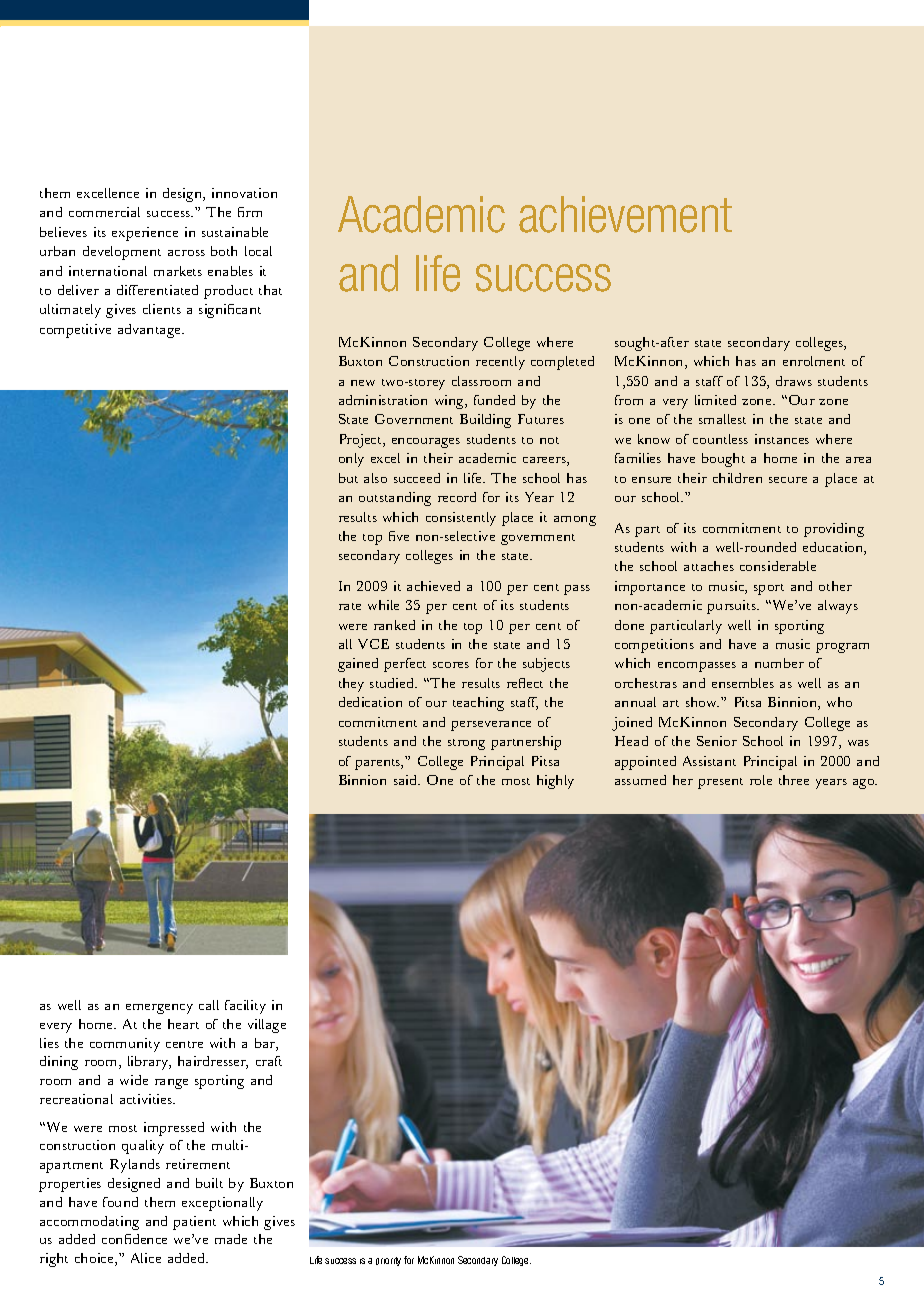 The image size is (924, 1308). Describe the element at coordinates (150, 331) in the screenshot. I see `advantage` at that location.
